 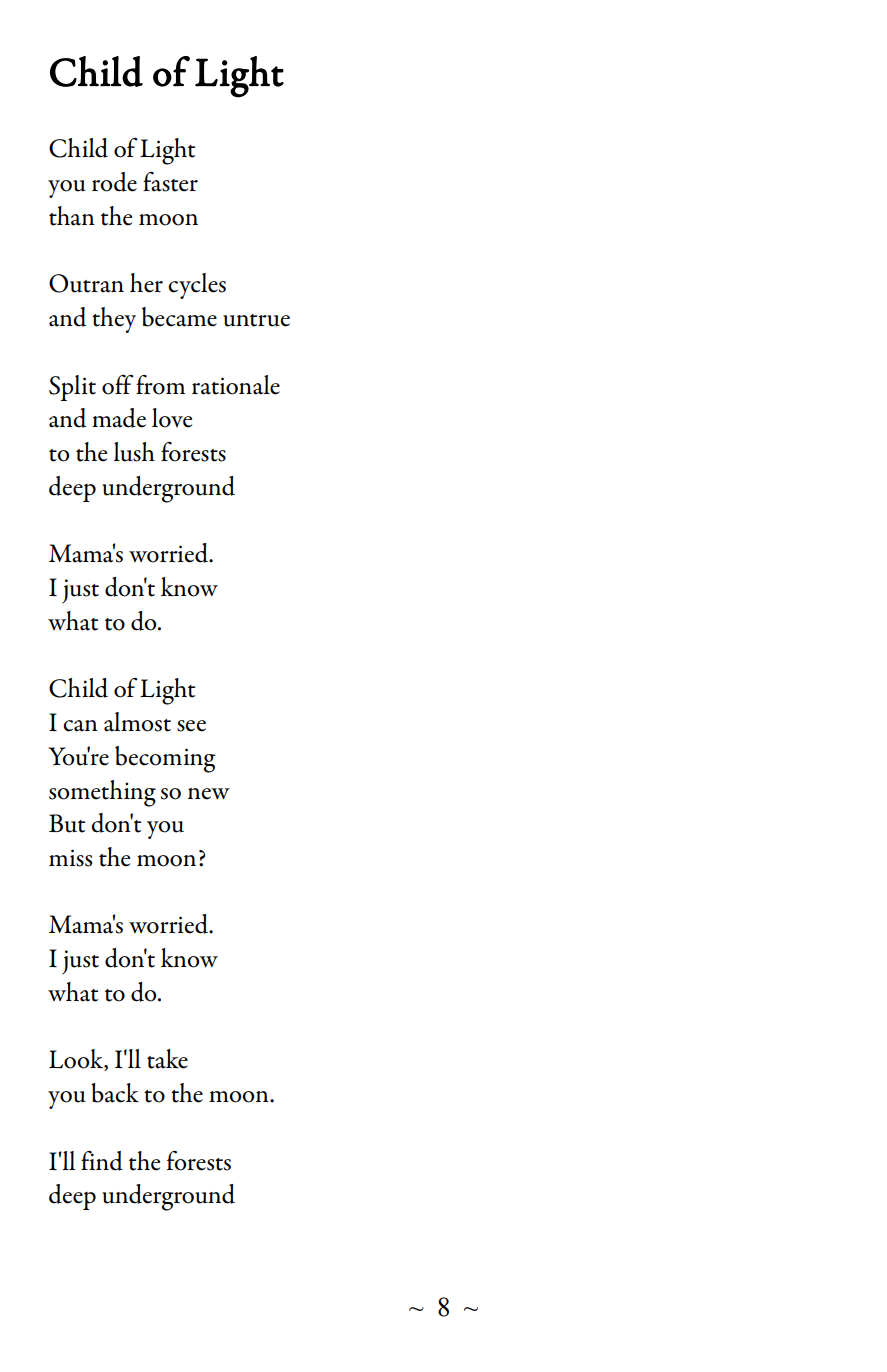 I want to click on faster, so click(x=170, y=182).
